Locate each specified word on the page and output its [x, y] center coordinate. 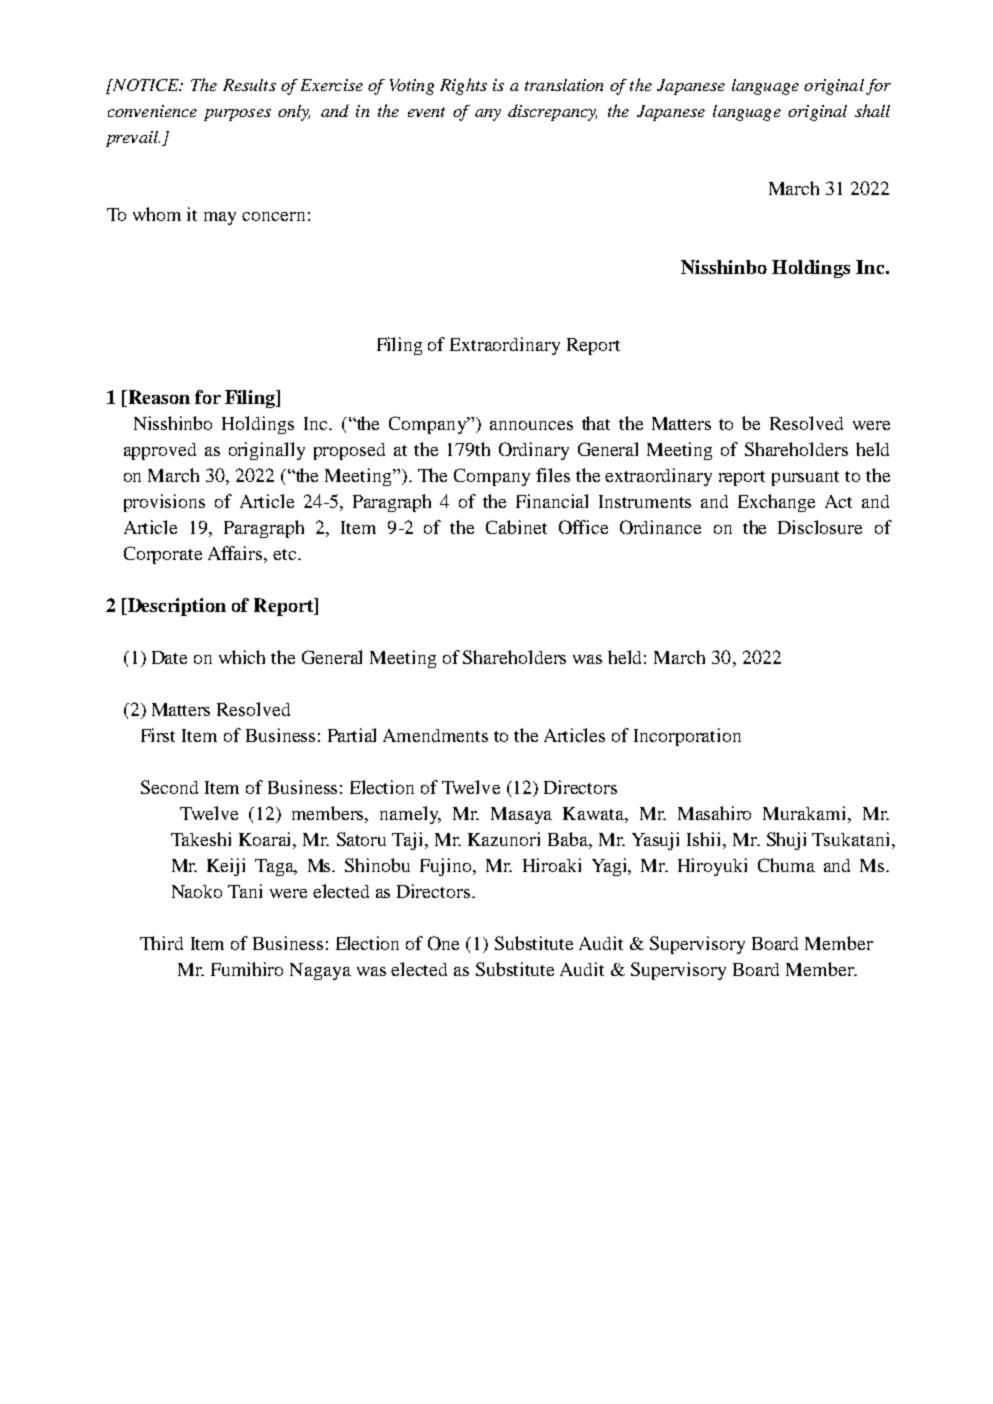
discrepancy [552, 112]
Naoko [197, 891]
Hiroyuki [712, 867]
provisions [164, 503]
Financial [552, 501]
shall [872, 110]
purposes [237, 115]
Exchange [776, 503]
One [443, 943]
